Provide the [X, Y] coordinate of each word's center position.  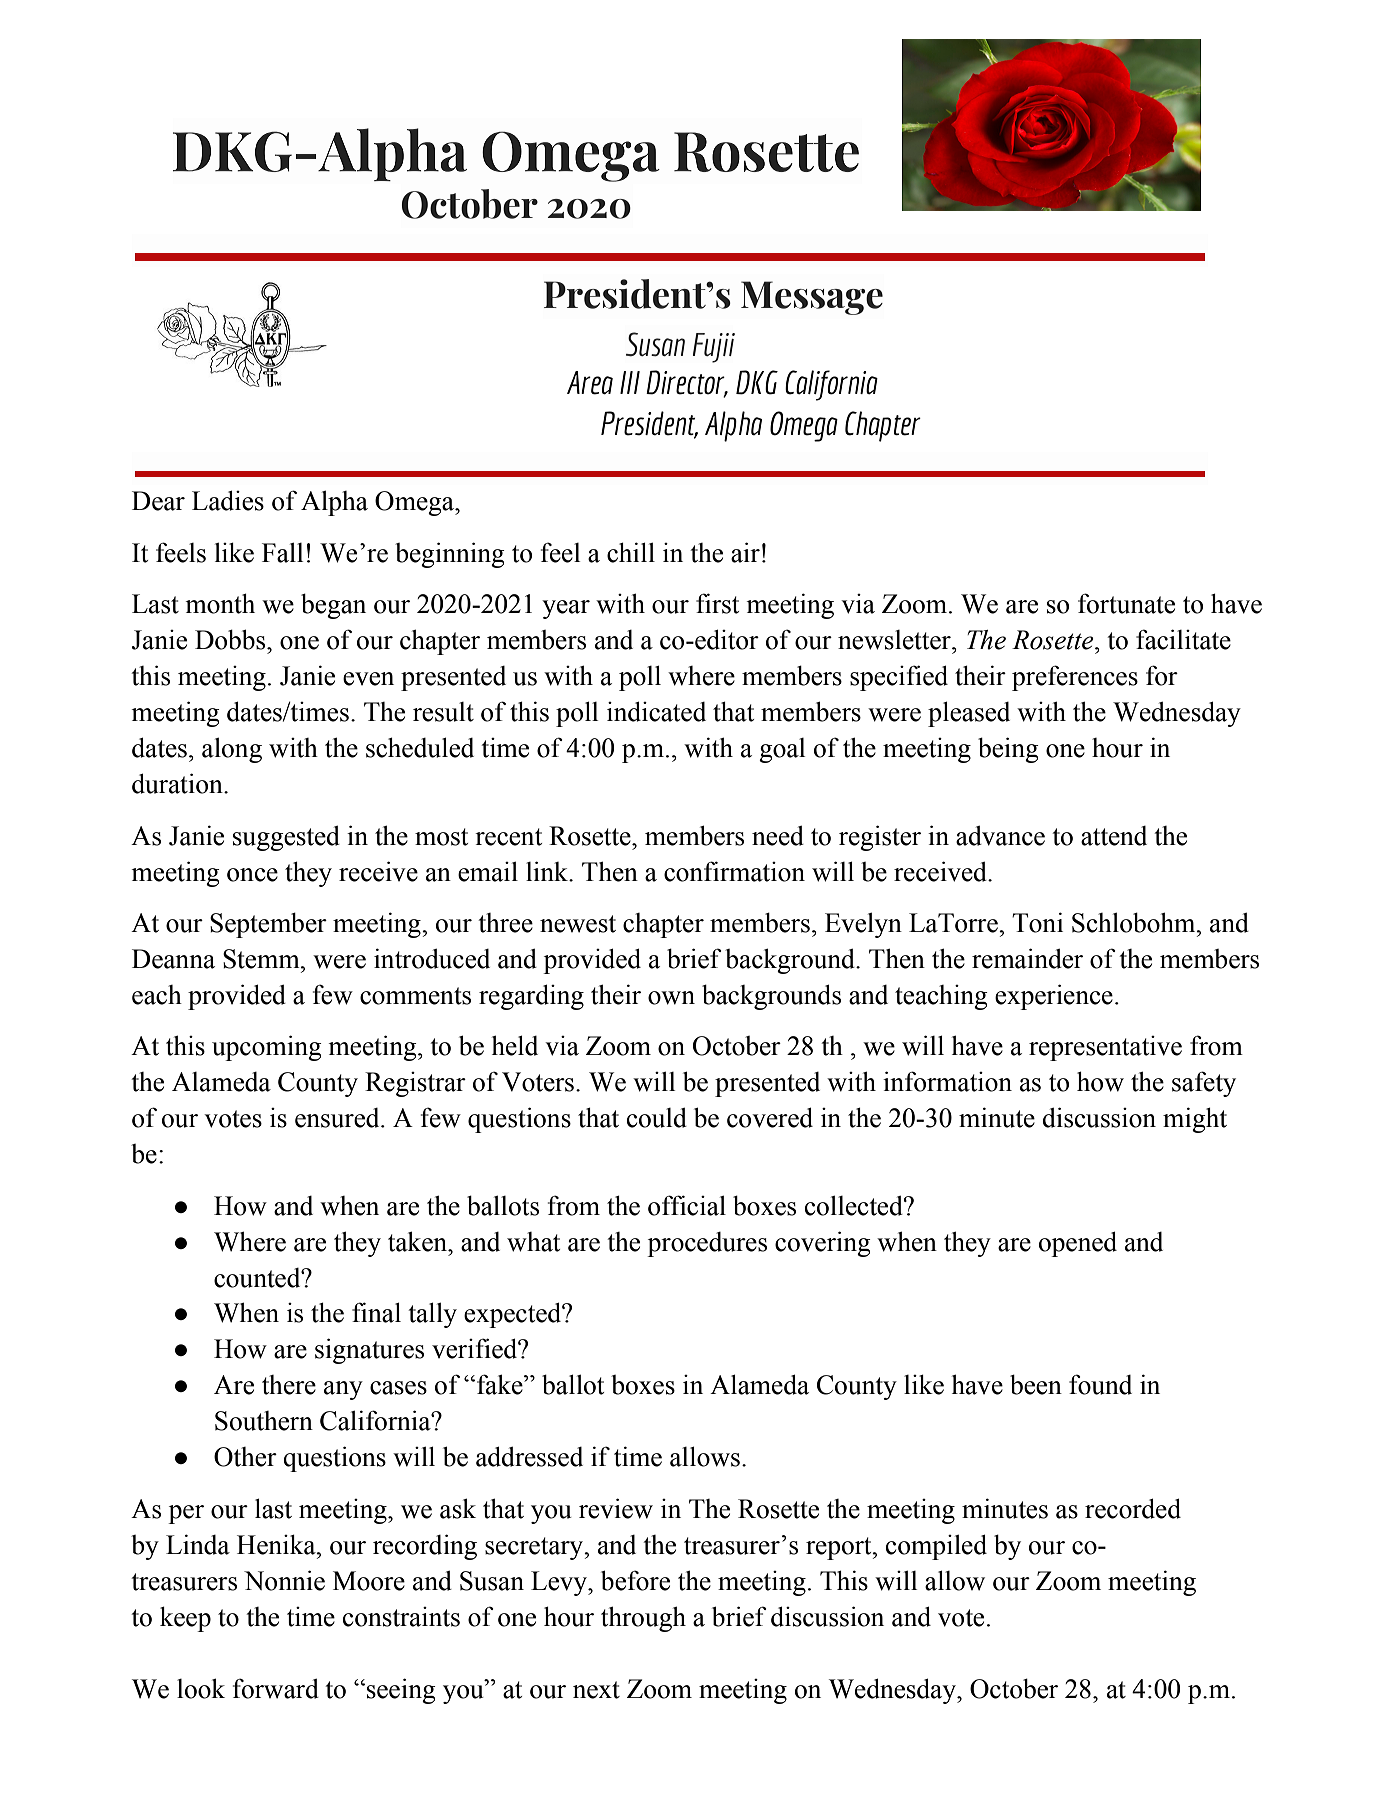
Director [686, 383]
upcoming [267, 1048]
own [671, 998]
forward [276, 1688]
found [1100, 1384]
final [376, 1312]
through [643, 1619]
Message [812, 298]
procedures [707, 1244]
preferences [1075, 678]
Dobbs [231, 639]
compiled [936, 1547]
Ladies [228, 500]
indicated [656, 711]
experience [1054, 997]
